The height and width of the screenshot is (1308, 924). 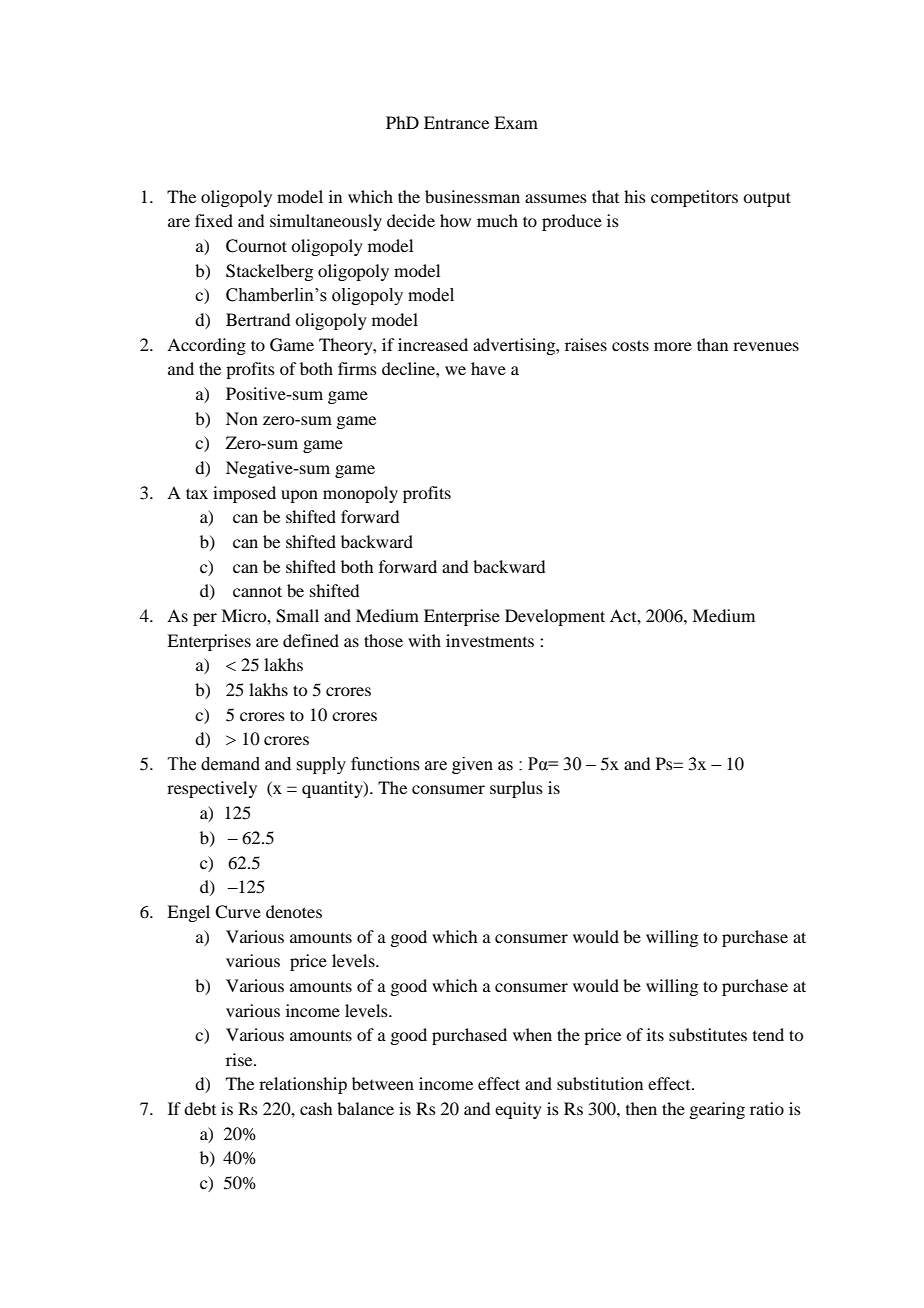 I want to click on competitors, so click(x=694, y=198).
